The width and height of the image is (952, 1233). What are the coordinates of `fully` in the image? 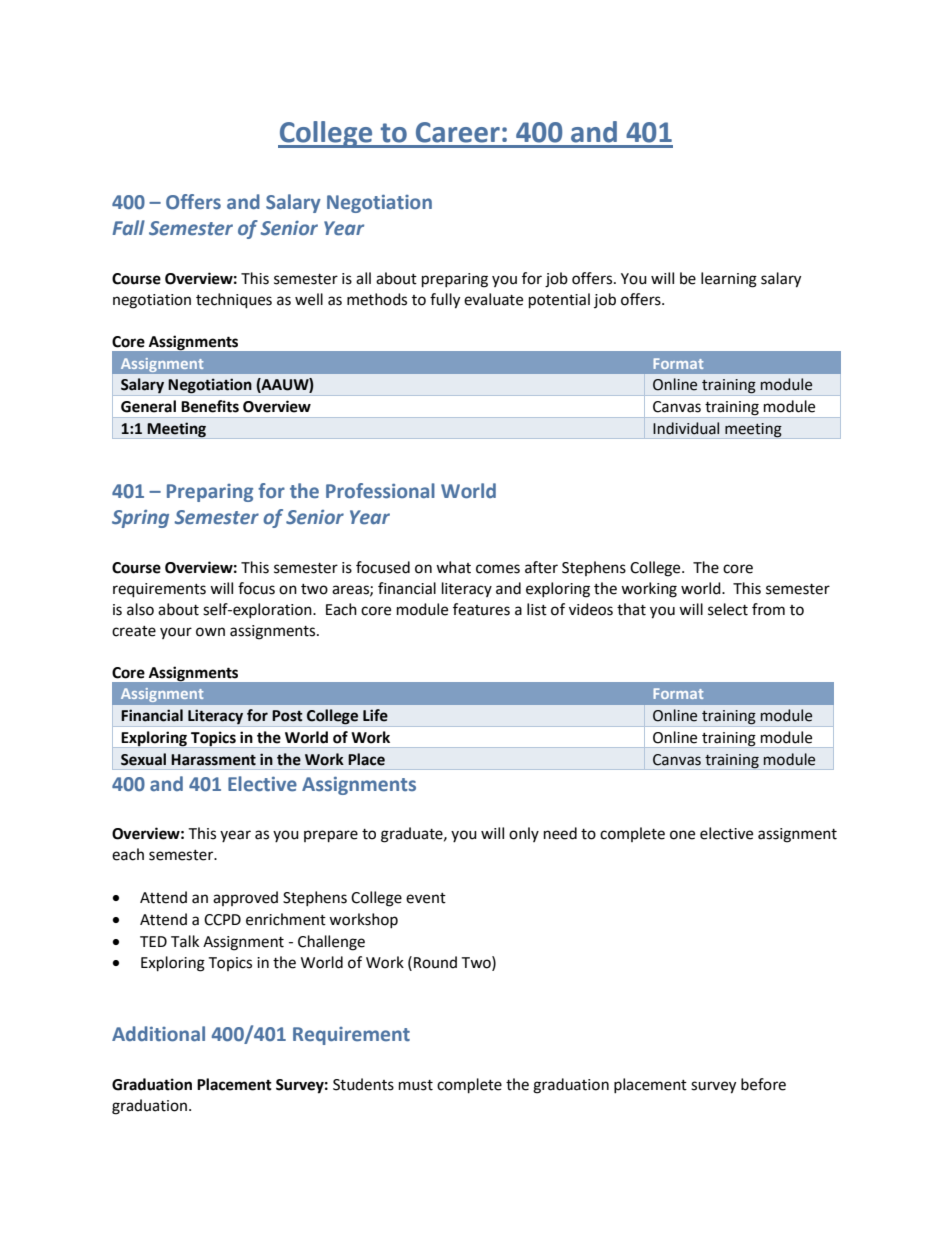 It's located at (445, 301).
